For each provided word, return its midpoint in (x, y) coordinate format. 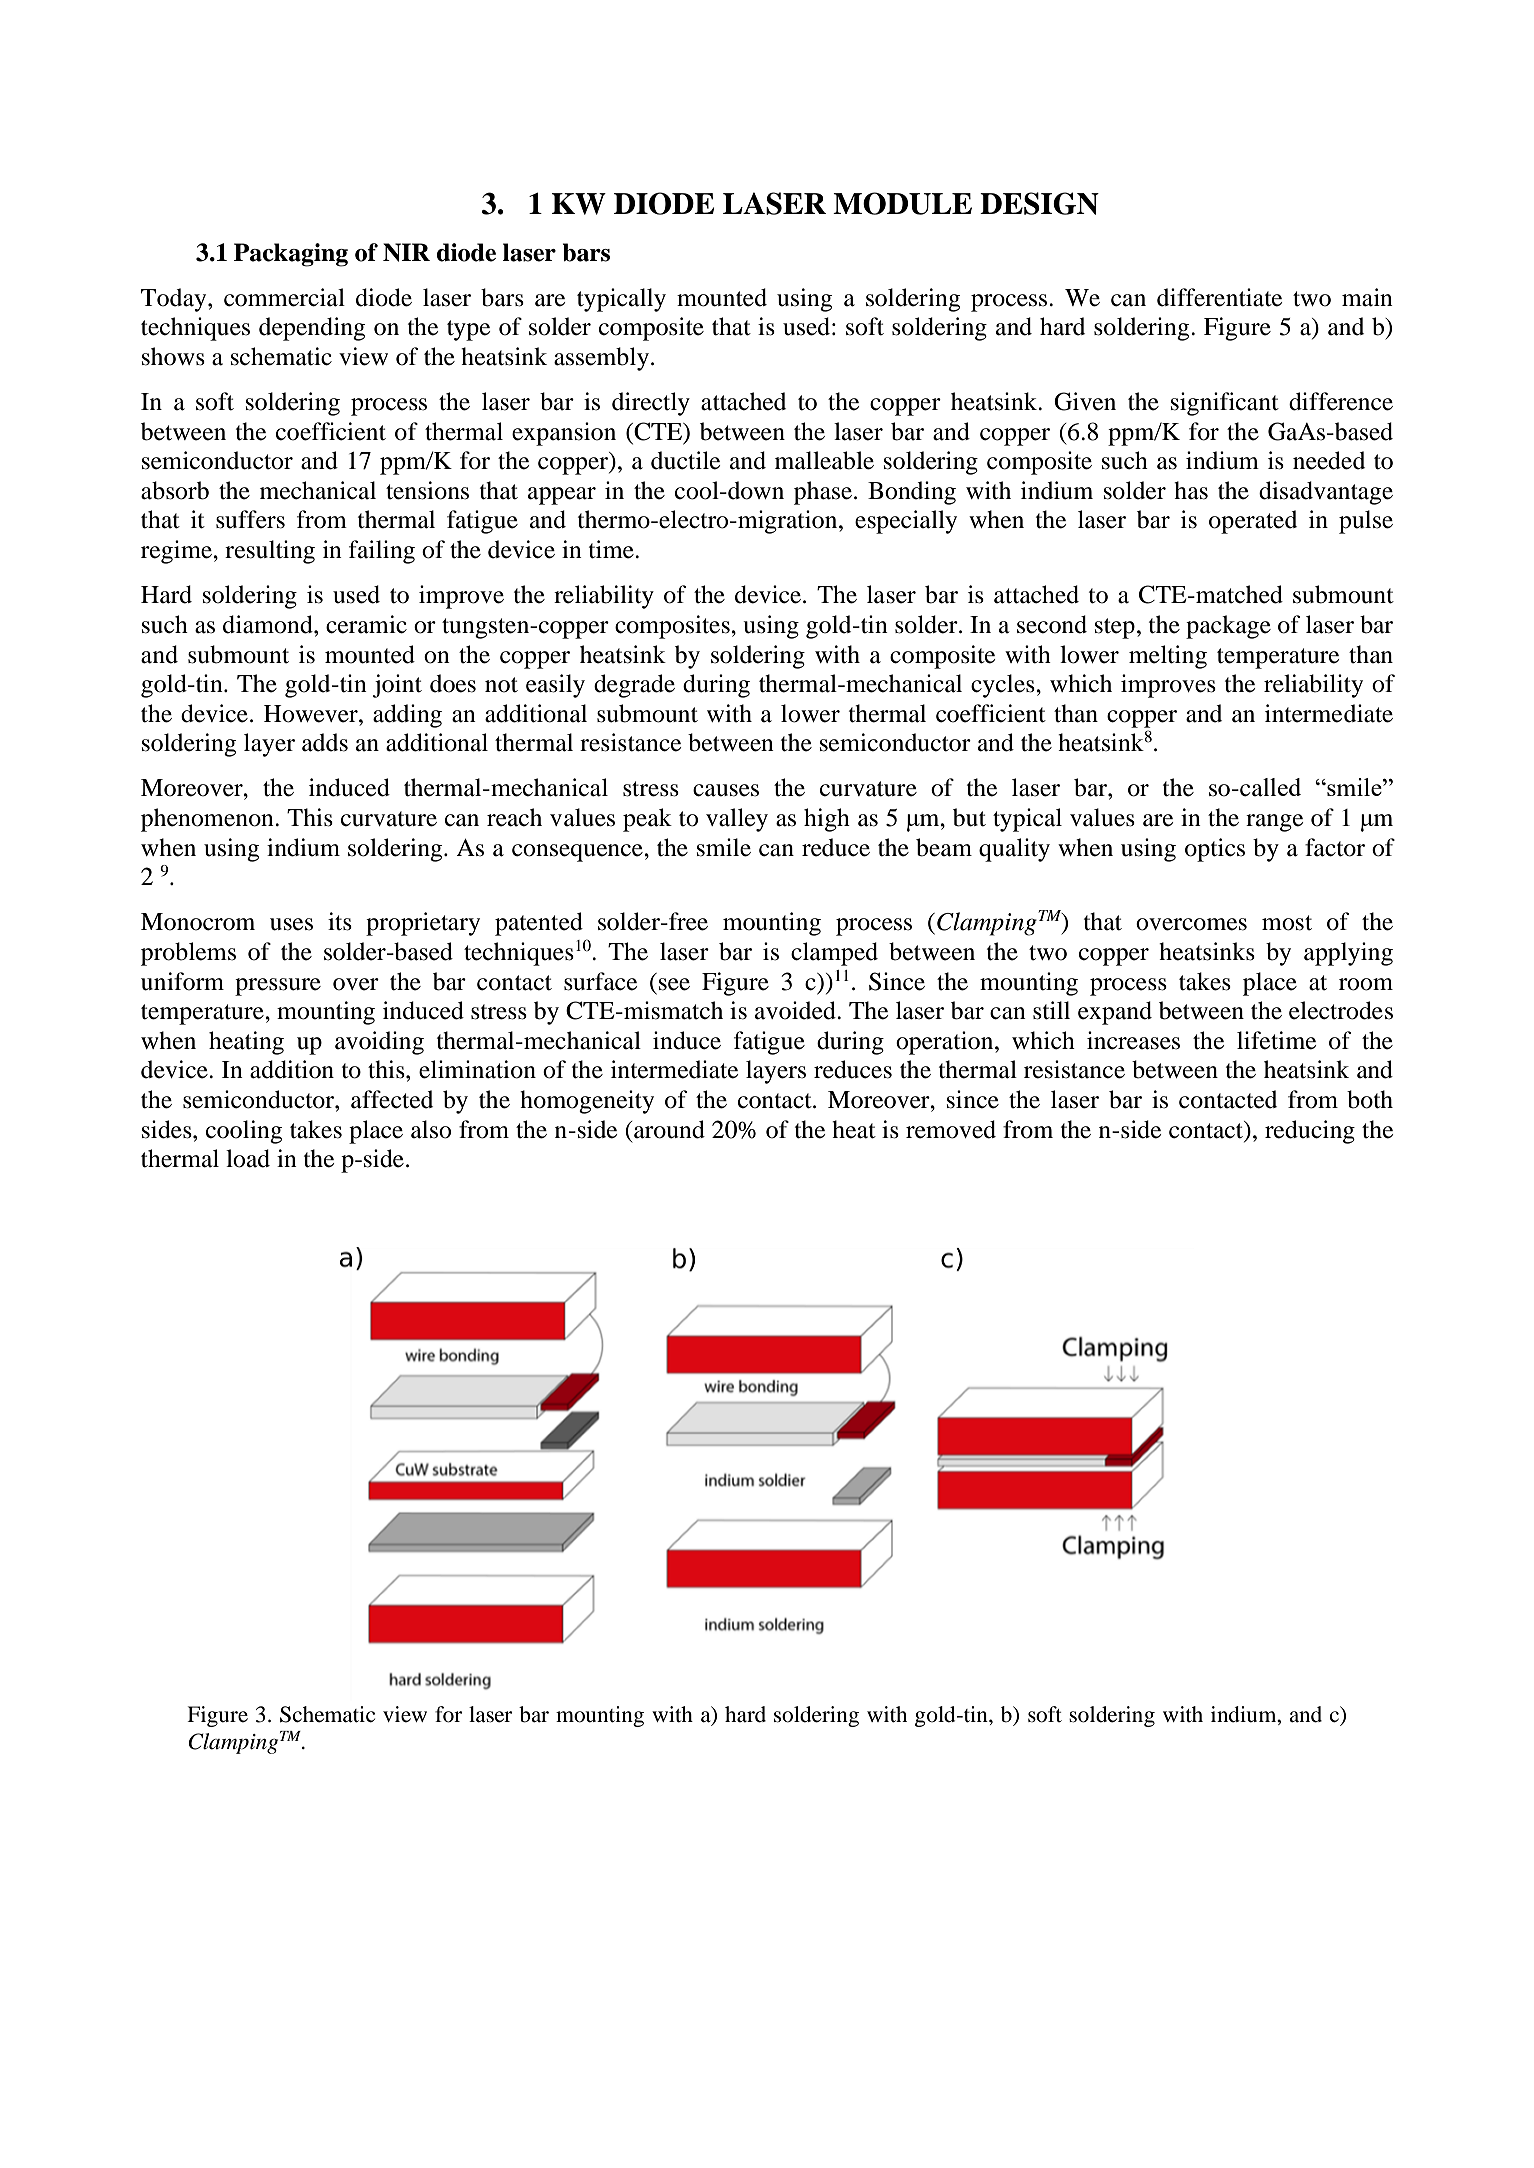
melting (1168, 657)
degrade (634, 686)
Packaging (291, 255)
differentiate (1219, 297)
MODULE (902, 203)
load (248, 1158)
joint (397, 686)
